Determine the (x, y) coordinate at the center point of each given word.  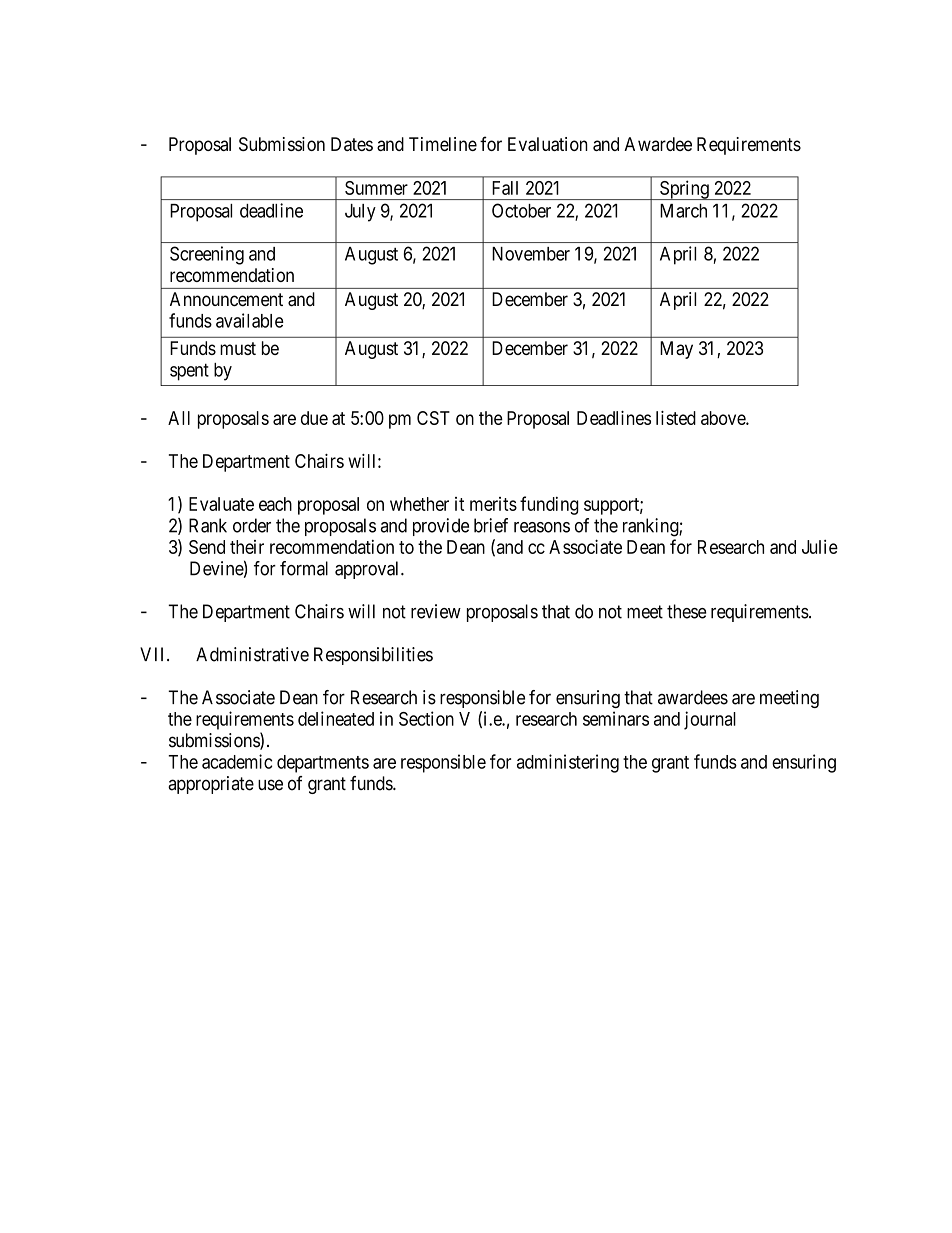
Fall (505, 188)
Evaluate (221, 504)
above (724, 418)
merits (493, 504)
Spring (684, 190)
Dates (352, 144)
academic (237, 761)
